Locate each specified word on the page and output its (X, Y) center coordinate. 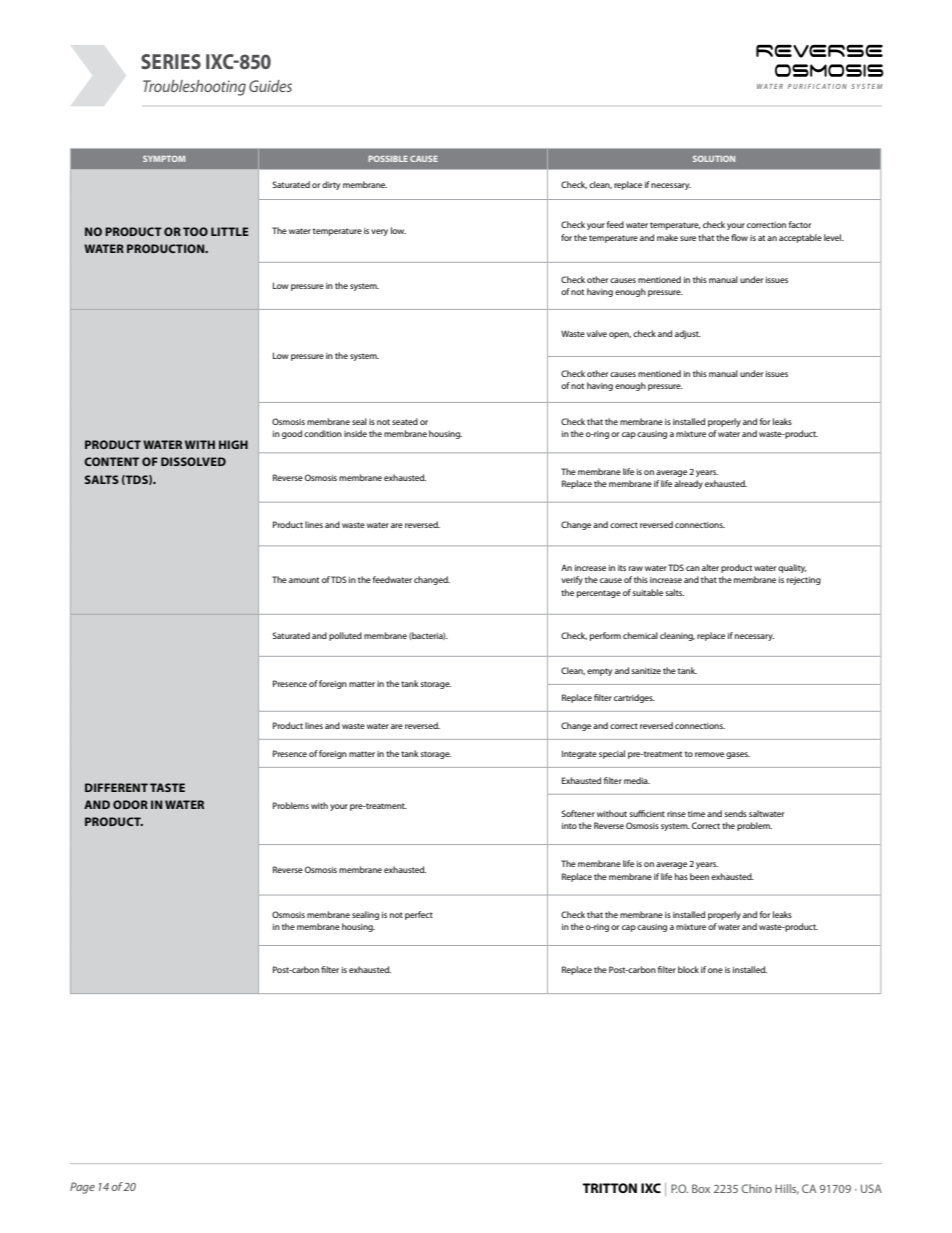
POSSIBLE (388, 159)
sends (735, 813)
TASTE (167, 787)
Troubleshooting (194, 88)
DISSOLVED (193, 461)
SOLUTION (714, 159)
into (569, 826)
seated (405, 421)
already (688, 484)
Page (82, 1188)
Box (701, 1188)
